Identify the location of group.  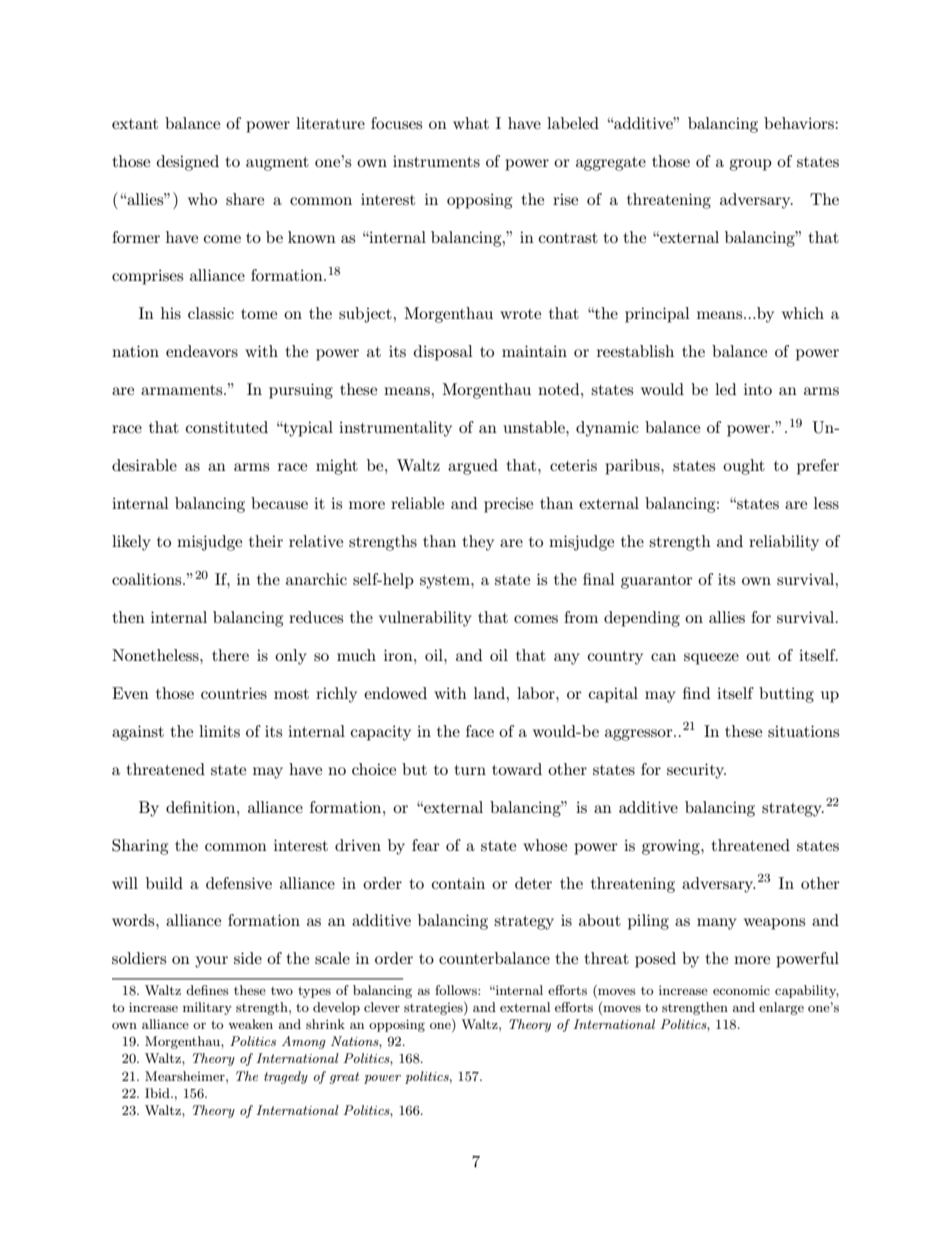
(750, 165).
